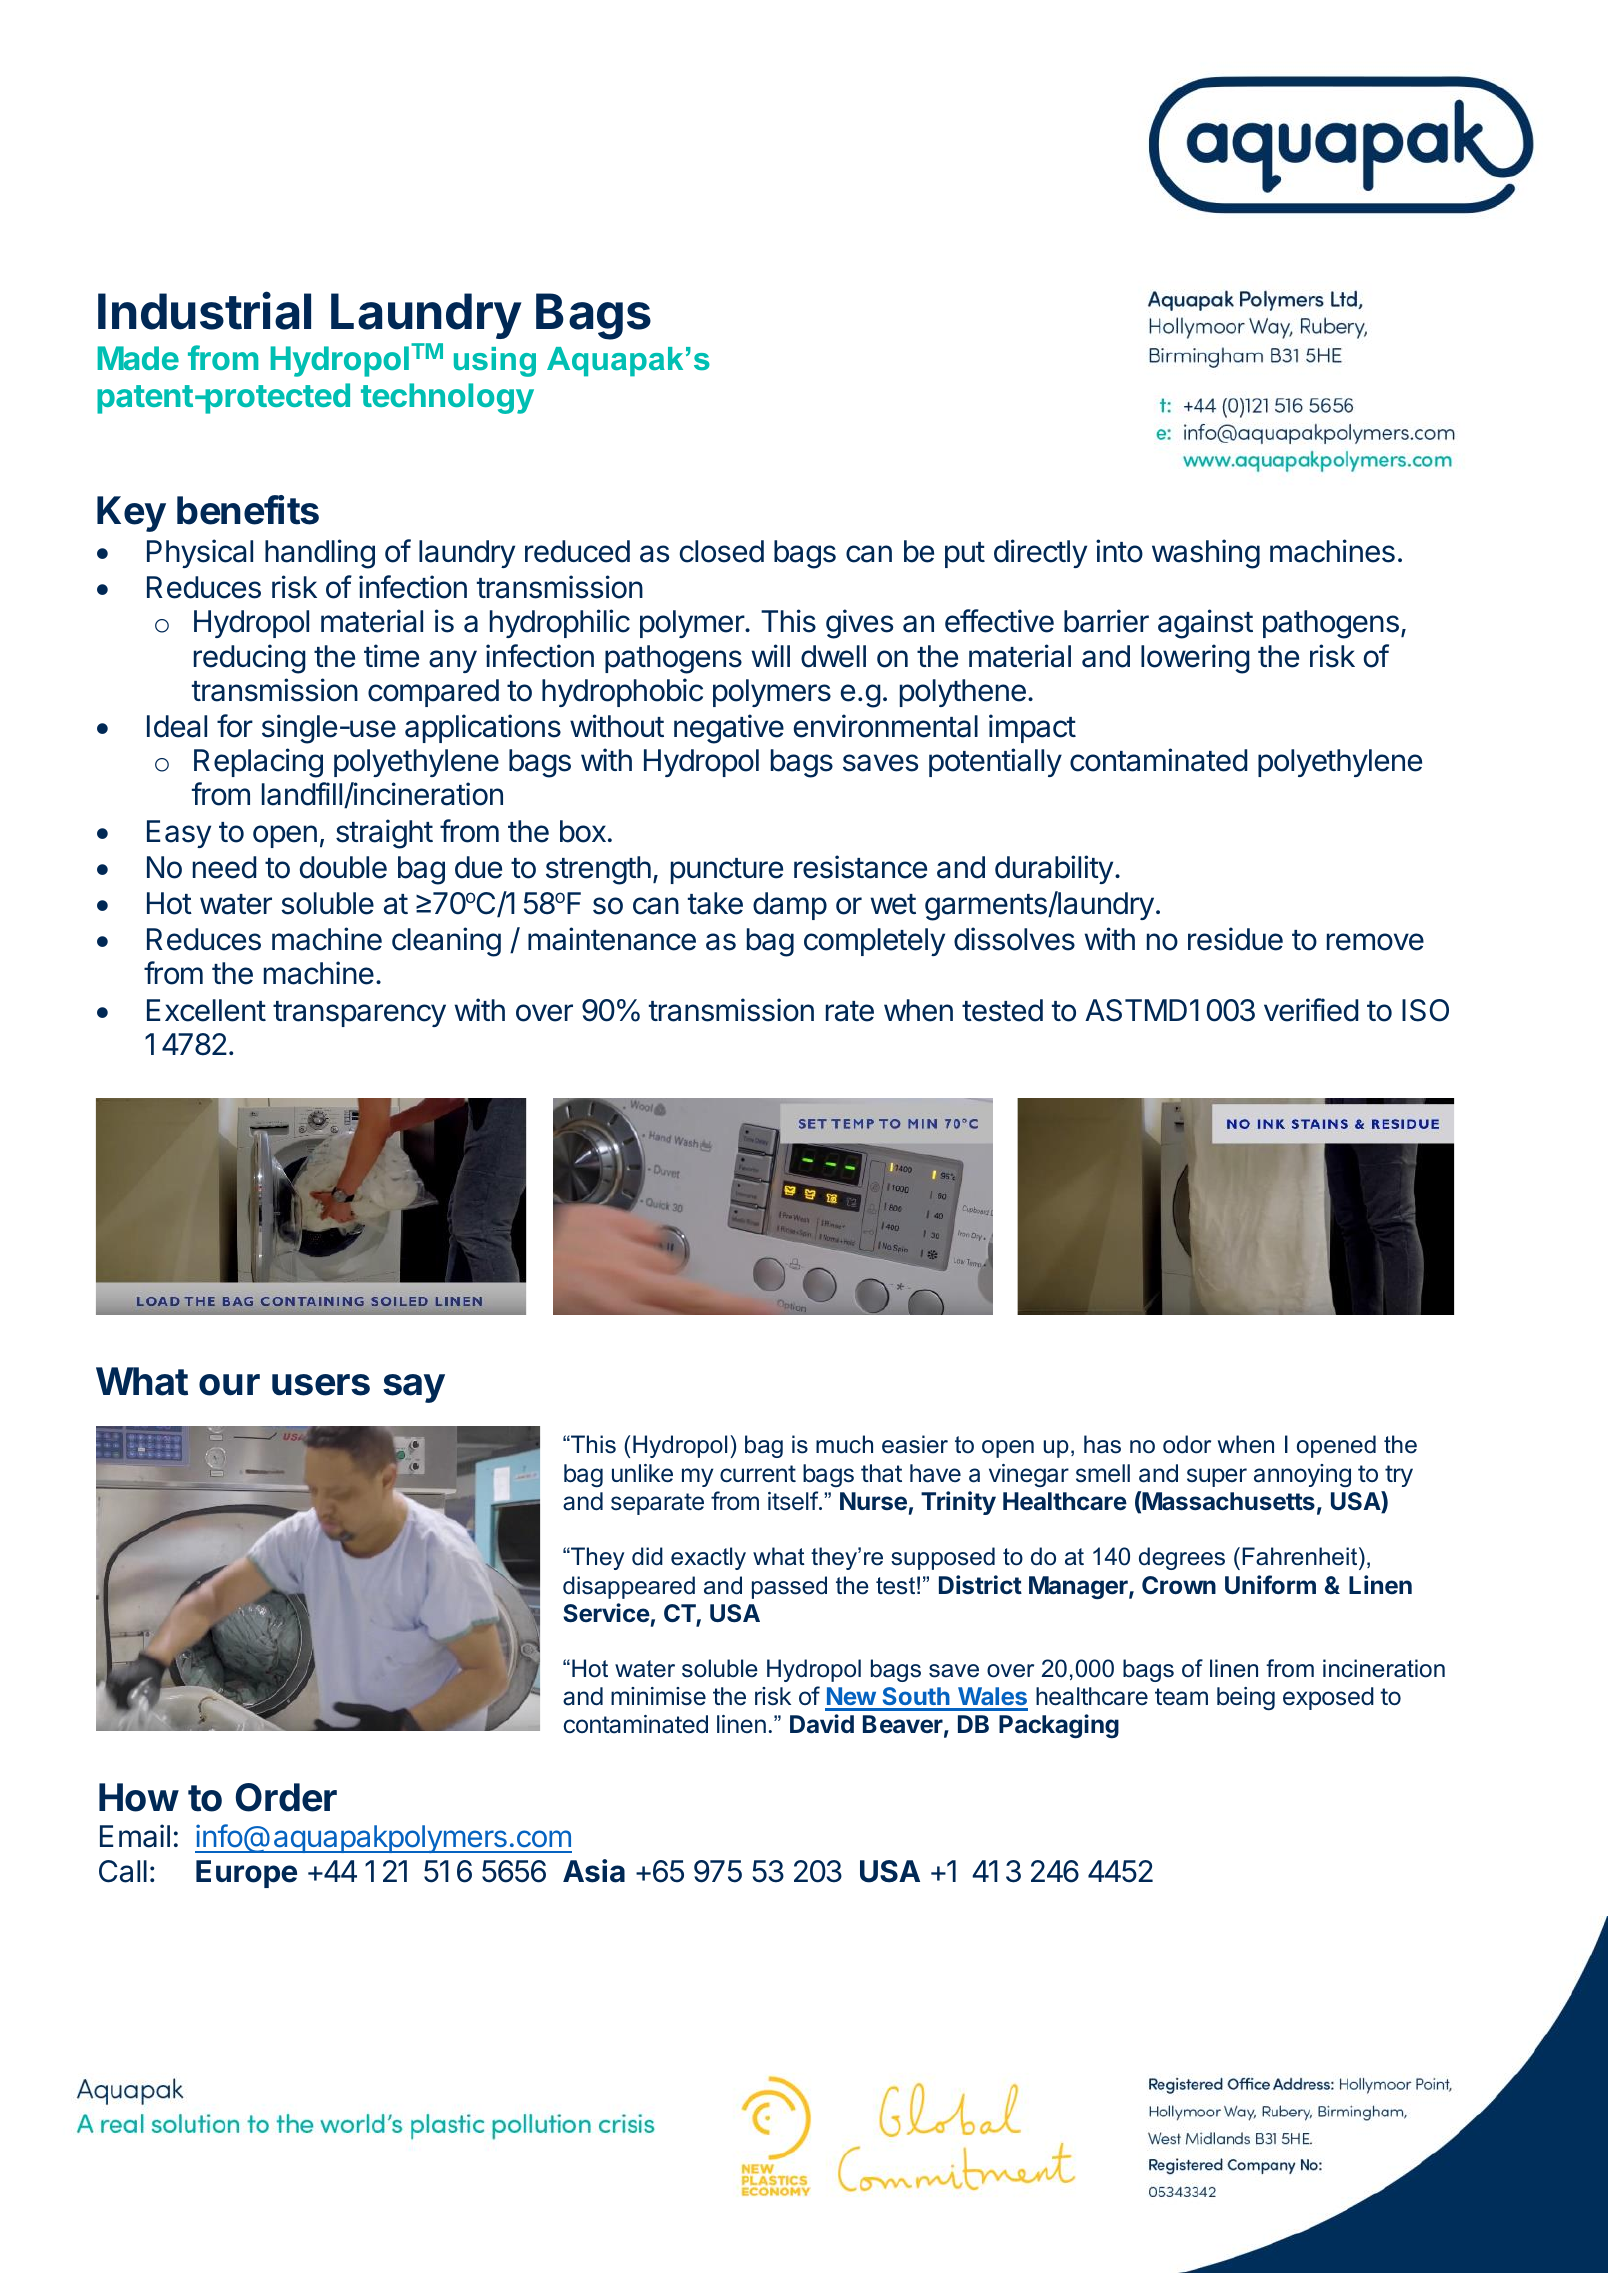 Image resolution: width=1608 pixels, height=2276 pixels. Describe the element at coordinates (359, 1014) in the screenshot. I see `transparency` at that location.
